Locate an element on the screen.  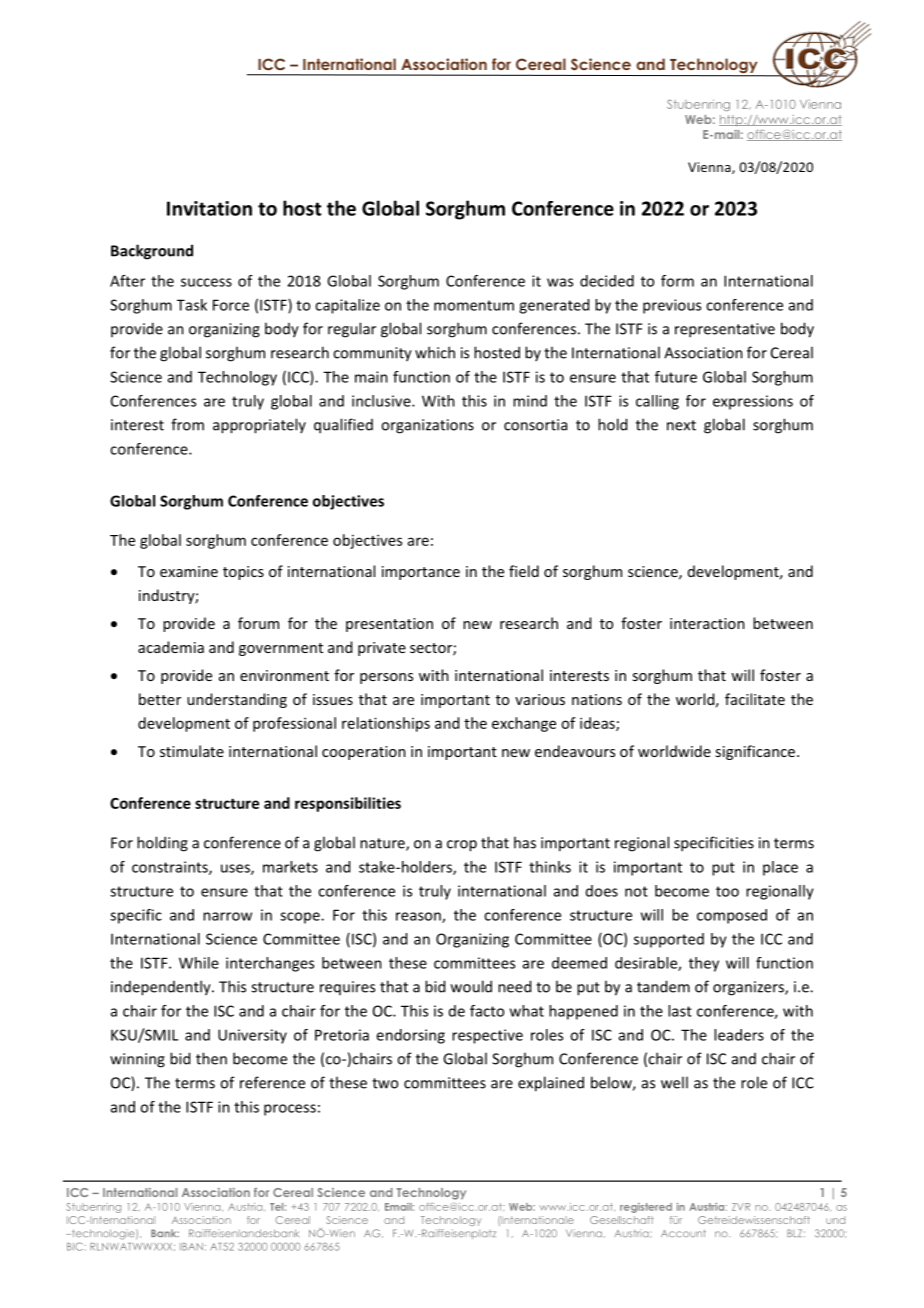
two is located at coordinates (385, 1083).
